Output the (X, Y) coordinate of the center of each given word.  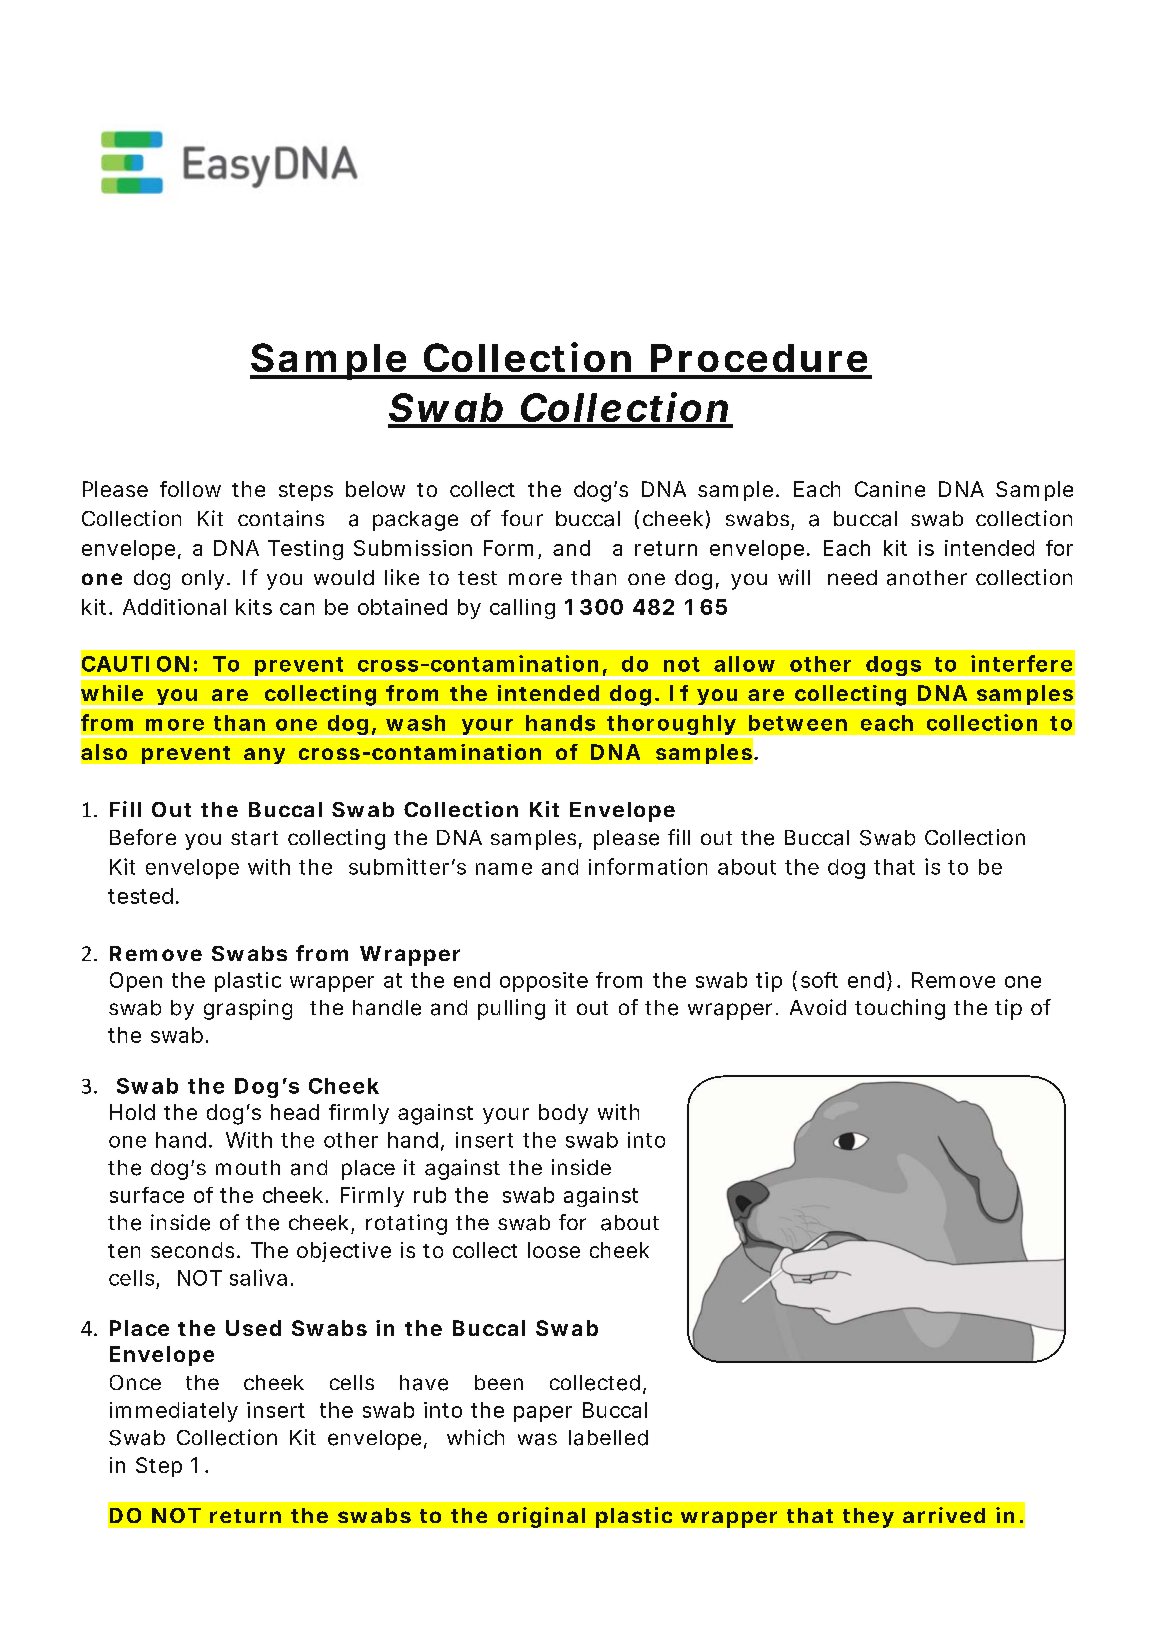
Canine (890, 489)
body (563, 1114)
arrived (944, 1515)
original (541, 1517)
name (504, 869)
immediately (174, 1412)
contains (281, 518)
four (522, 518)
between (798, 723)
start (254, 838)
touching (900, 1009)
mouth (248, 1167)
